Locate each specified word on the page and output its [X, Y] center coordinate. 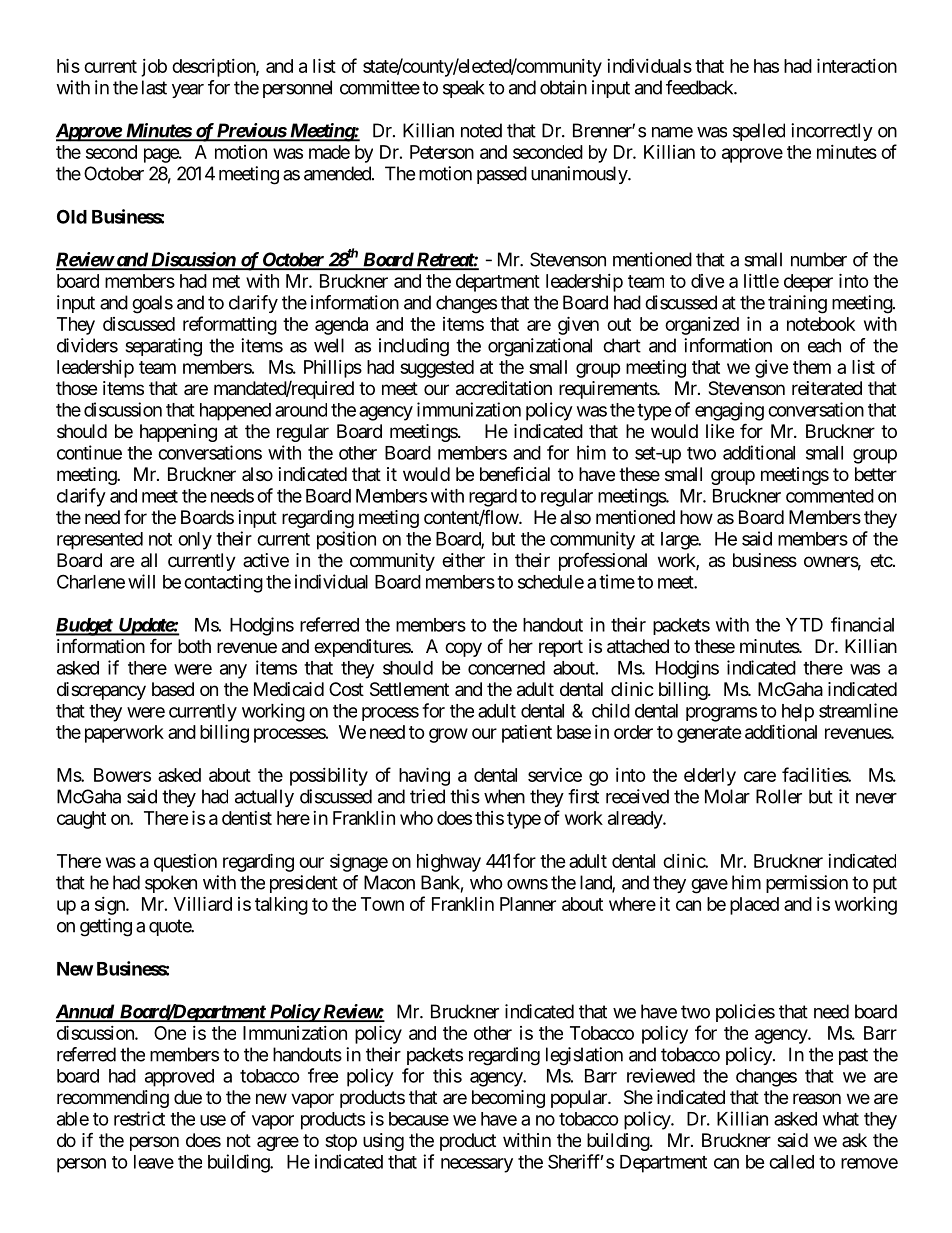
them [812, 367]
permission [807, 884]
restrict [139, 1118]
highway [449, 863]
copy [463, 649]
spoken [171, 884]
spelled [759, 132]
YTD [804, 625]
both [194, 646]
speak [464, 89]
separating [163, 347]
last [154, 87]
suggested [437, 369]
